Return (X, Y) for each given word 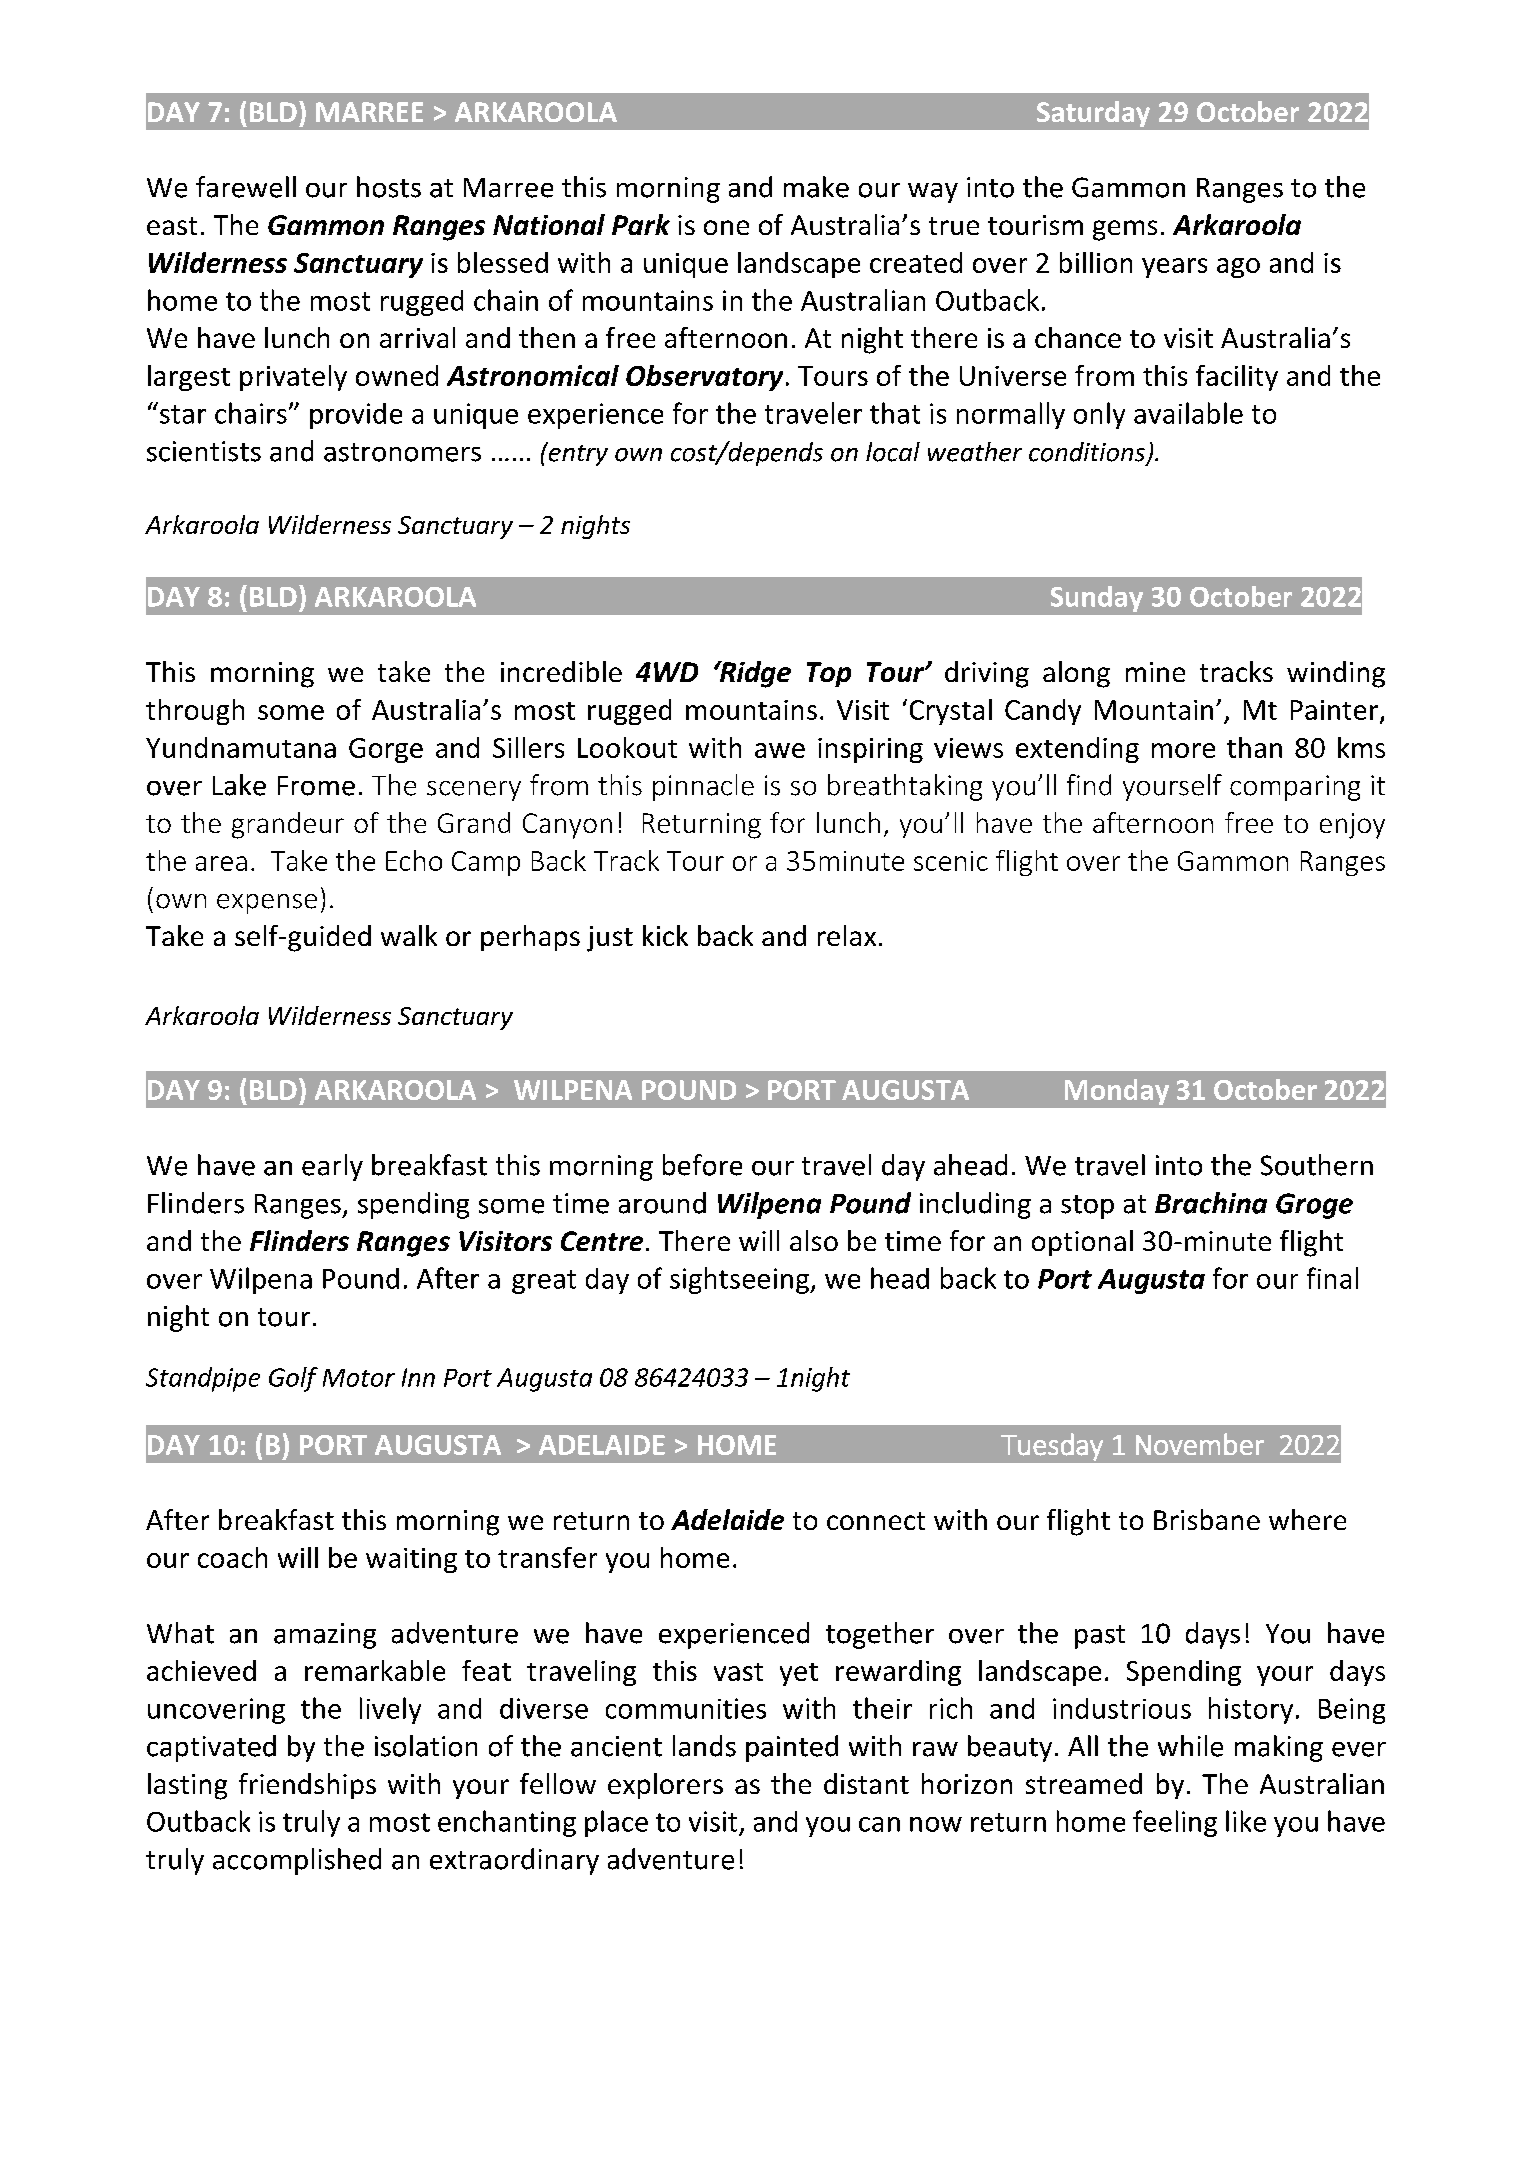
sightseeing (740, 1280)
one (726, 227)
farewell (246, 187)
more (1183, 750)
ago (1238, 268)
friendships (307, 1786)
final (1332, 1278)
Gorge (386, 750)
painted (792, 1748)
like (1246, 1821)
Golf (293, 1379)
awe (780, 750)
